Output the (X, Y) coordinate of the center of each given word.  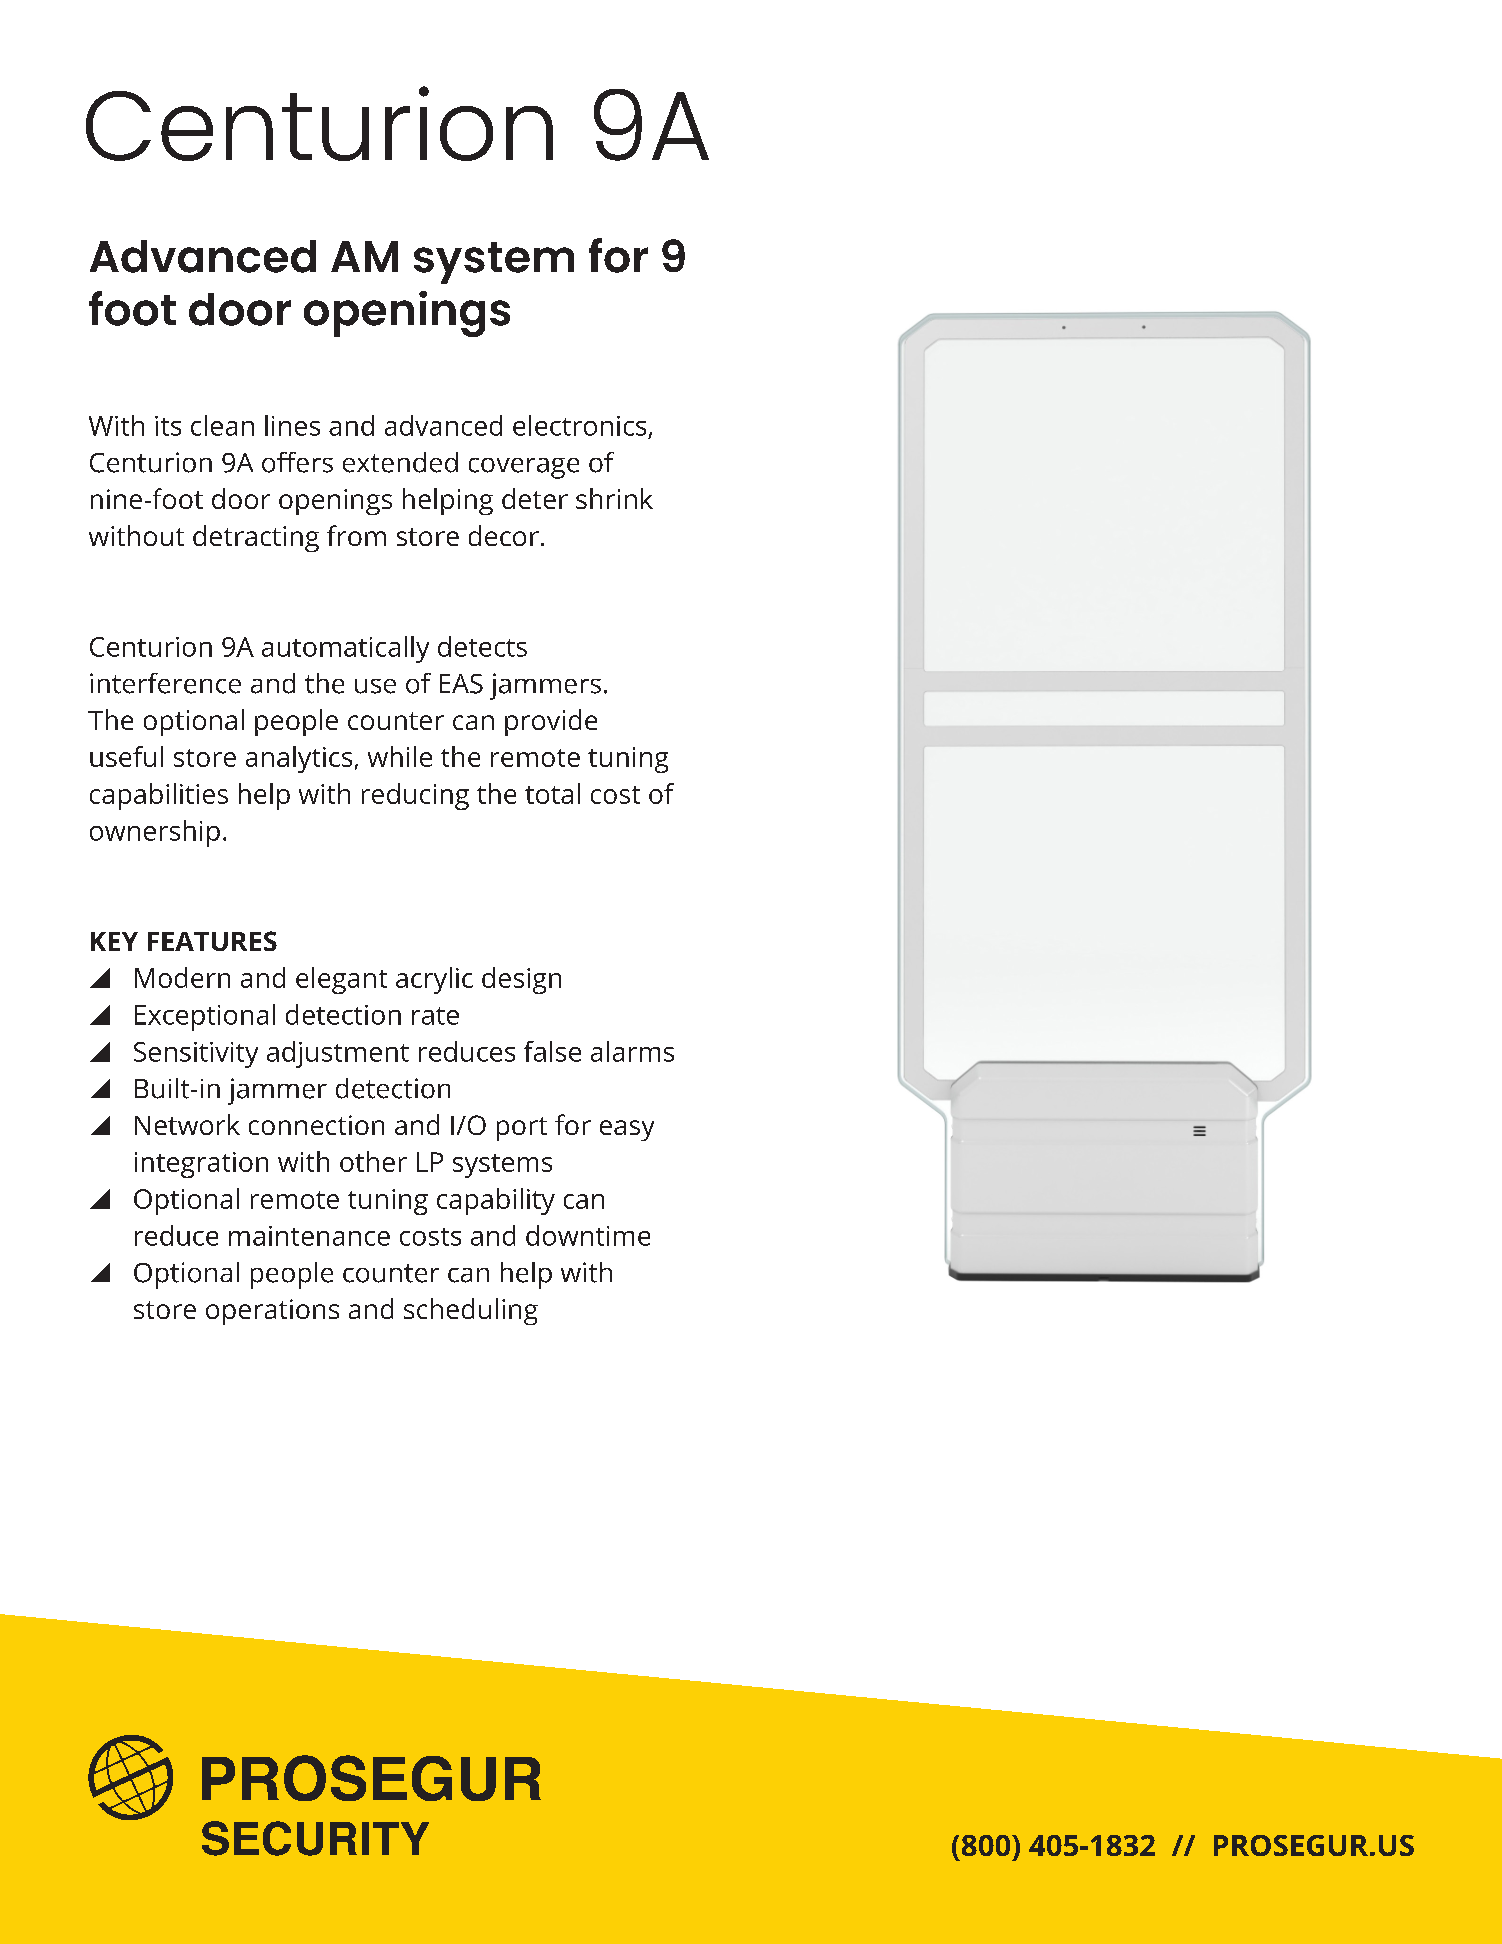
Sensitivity (196, 1055)
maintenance (309, 1236)
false (552, 1051)
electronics (579, 425)
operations (272, 1312)
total (552, 793)
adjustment (338, 1054)
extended (400, 462)
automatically (345, 649)
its (168, 426)
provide (551, 722)
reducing (415, 796)
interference (165, 683)
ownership (155, 833)
